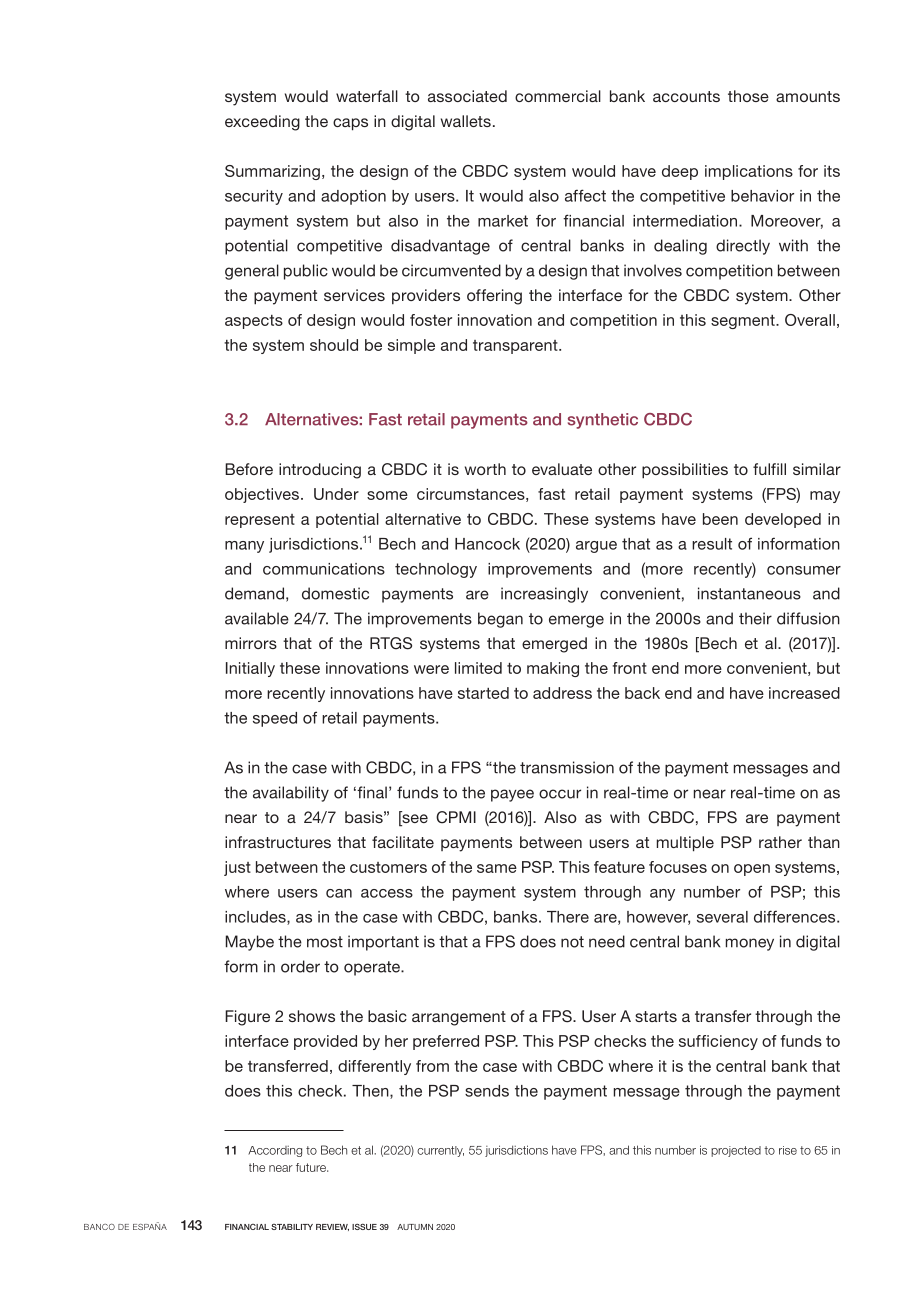 This image has height=1308, width=924. I want to click on those, so click(748, 96).
